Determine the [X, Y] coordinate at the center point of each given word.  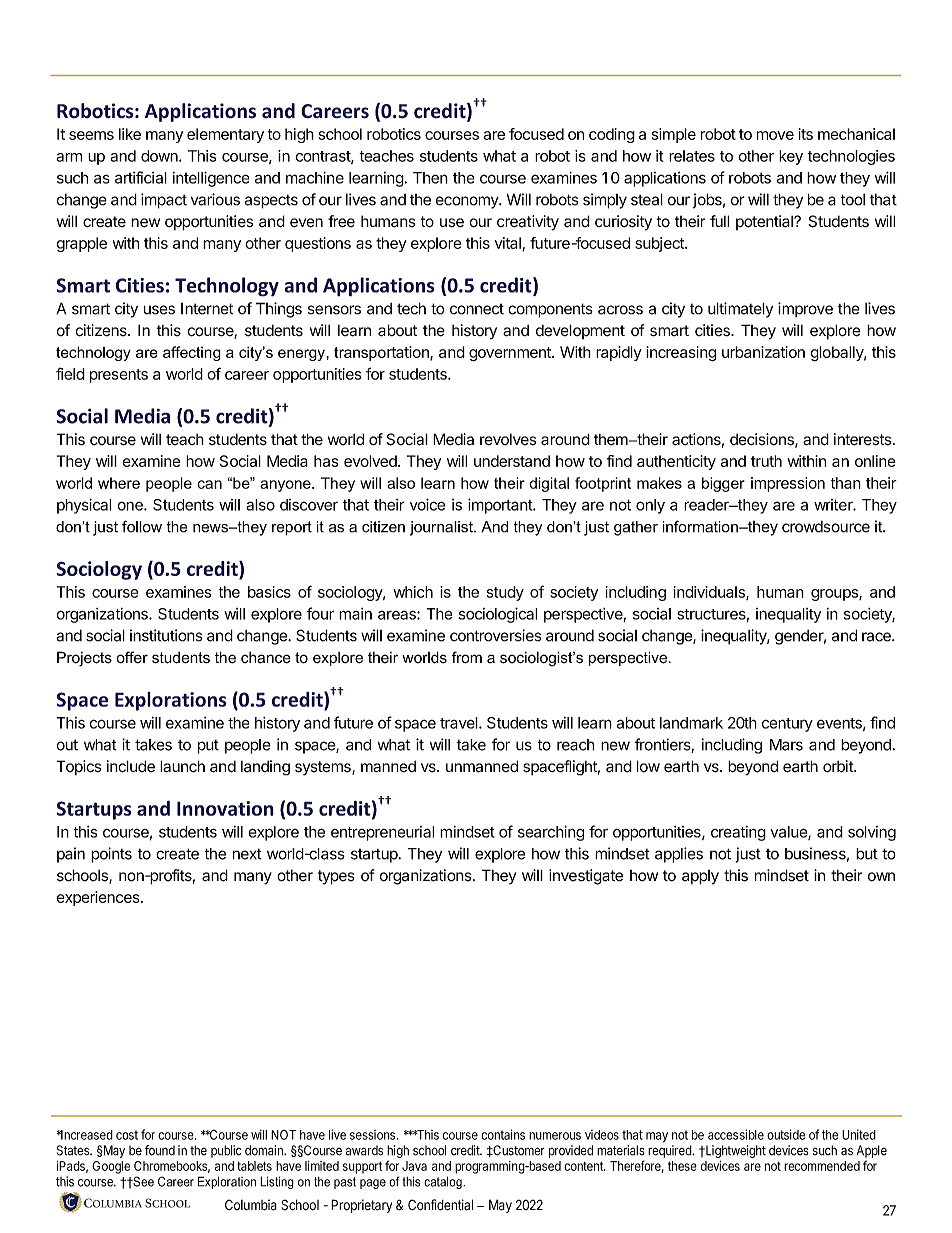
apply [700, 877]
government [511, 354]
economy [468, 202]
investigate [586, 877]
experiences [99, 898]
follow [142, 527]
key [791, 157]
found [160, 1150]
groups [835, 595]
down [160, 156]
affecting [192, 353]
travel [460, 723]
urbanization [763, 352]
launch [182, 766]
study [505, 593]
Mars [786, 745]
